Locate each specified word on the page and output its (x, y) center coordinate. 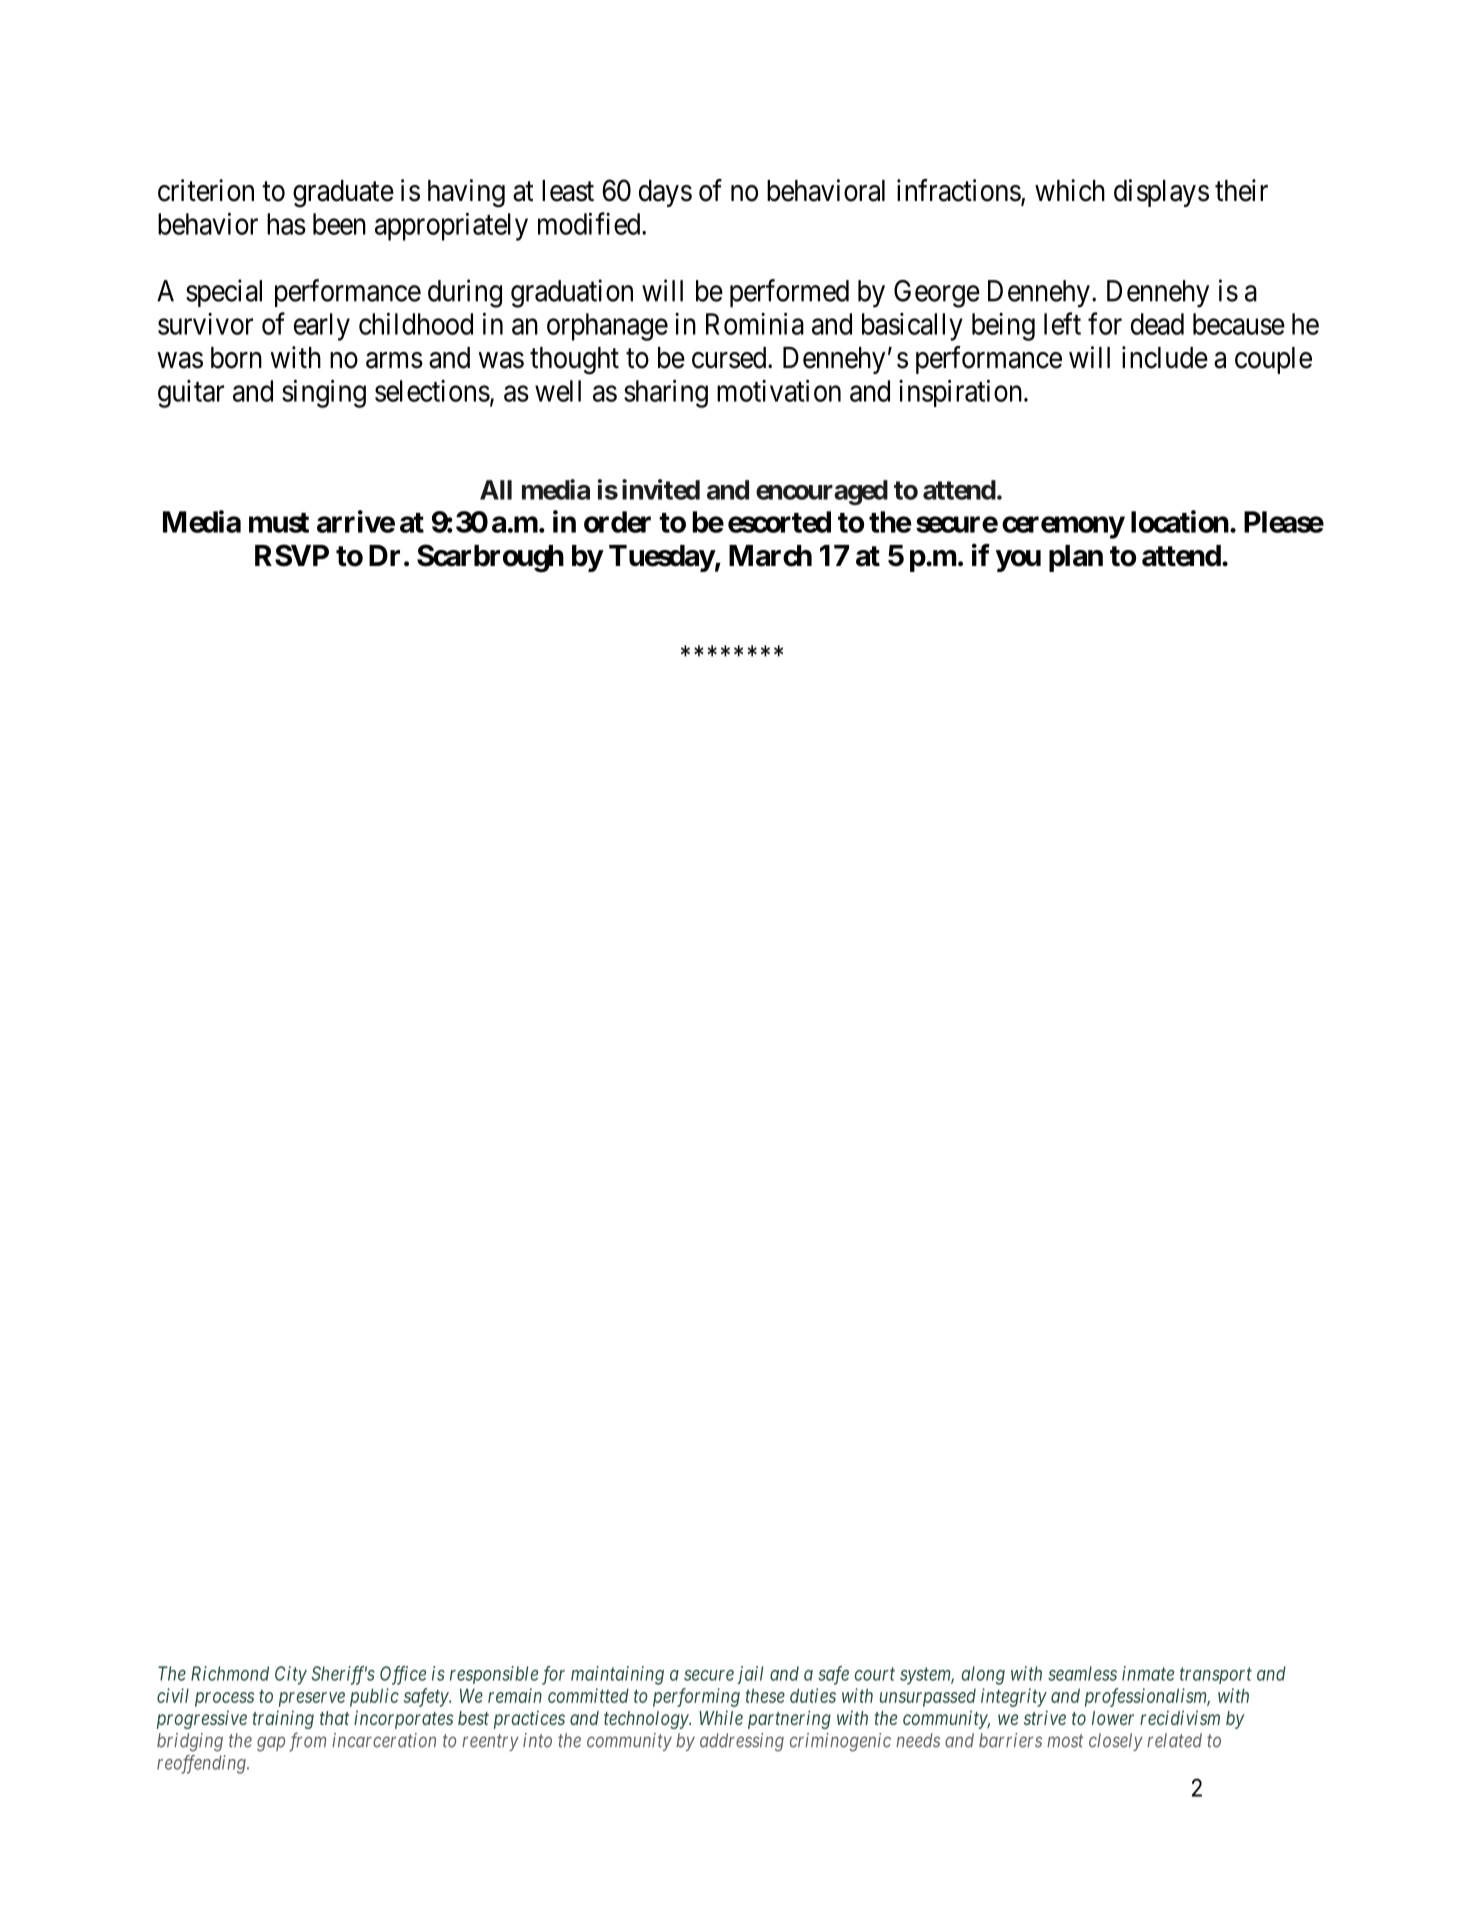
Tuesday (662, 558)
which (1070, 190)
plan (1076, 558)
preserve (312, 1699)
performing (696, 1697)
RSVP (292, 555)
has (286, 224)
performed (789, 293)
